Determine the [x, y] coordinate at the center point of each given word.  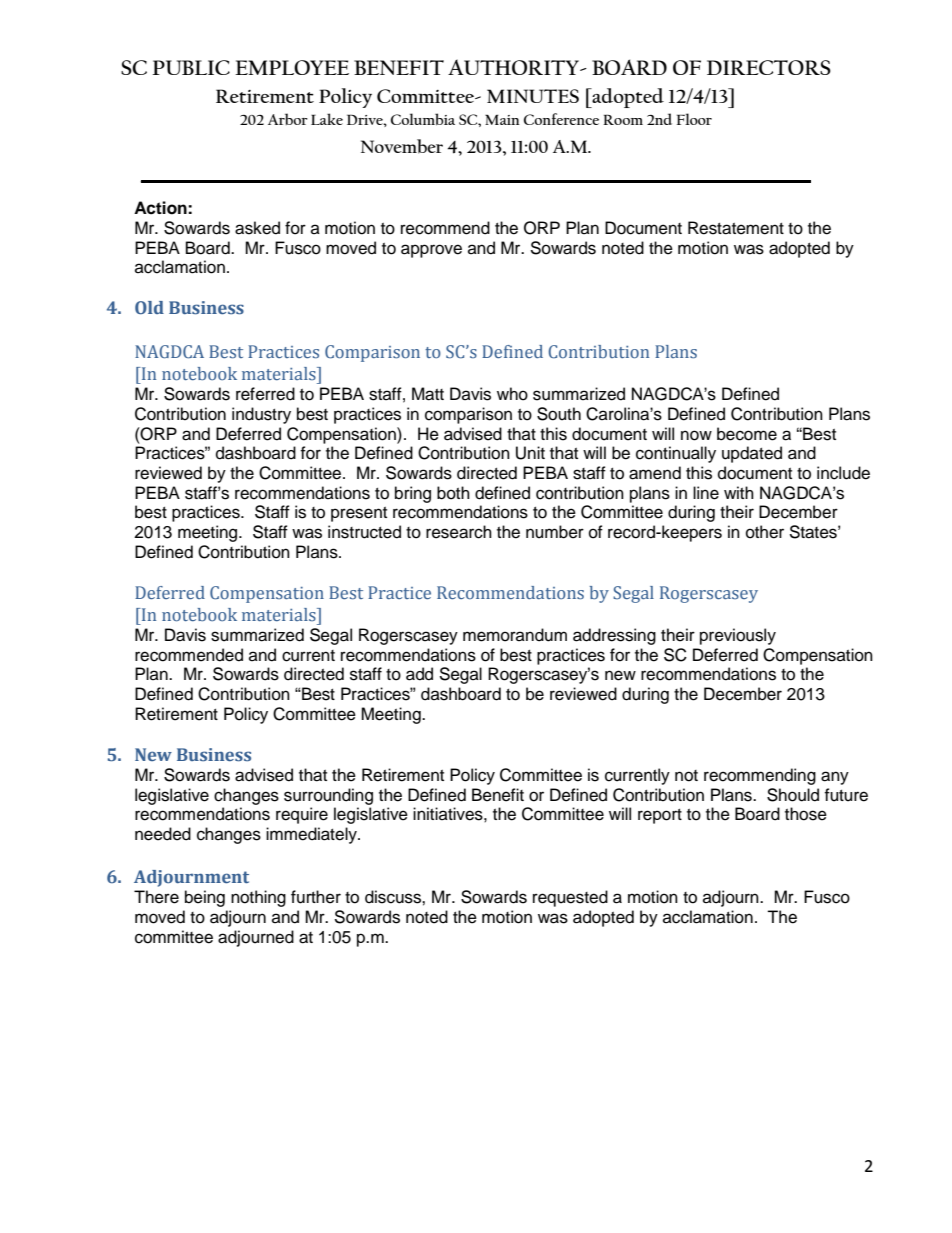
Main [502, 119]
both [453, 493]
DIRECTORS [769, 67]
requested [570, 898]
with [739, 492]
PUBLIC [191, 67]
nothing [258, 898]
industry [261, 415]
